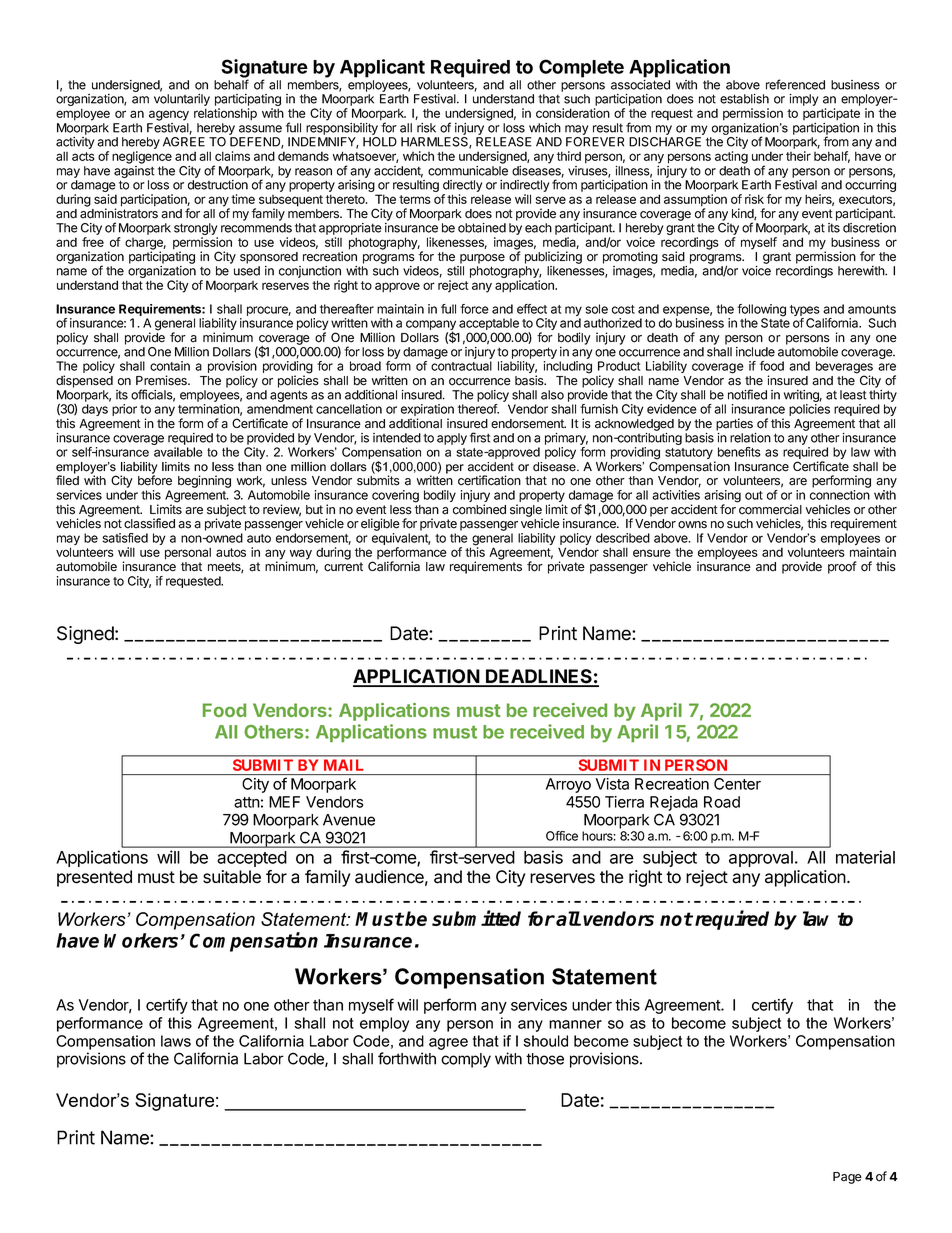 The width and height of the page is (952, 1233). What do you see at coordinates (247, 802) in the page?
I see `attn` at bounding box center [247, 802].
